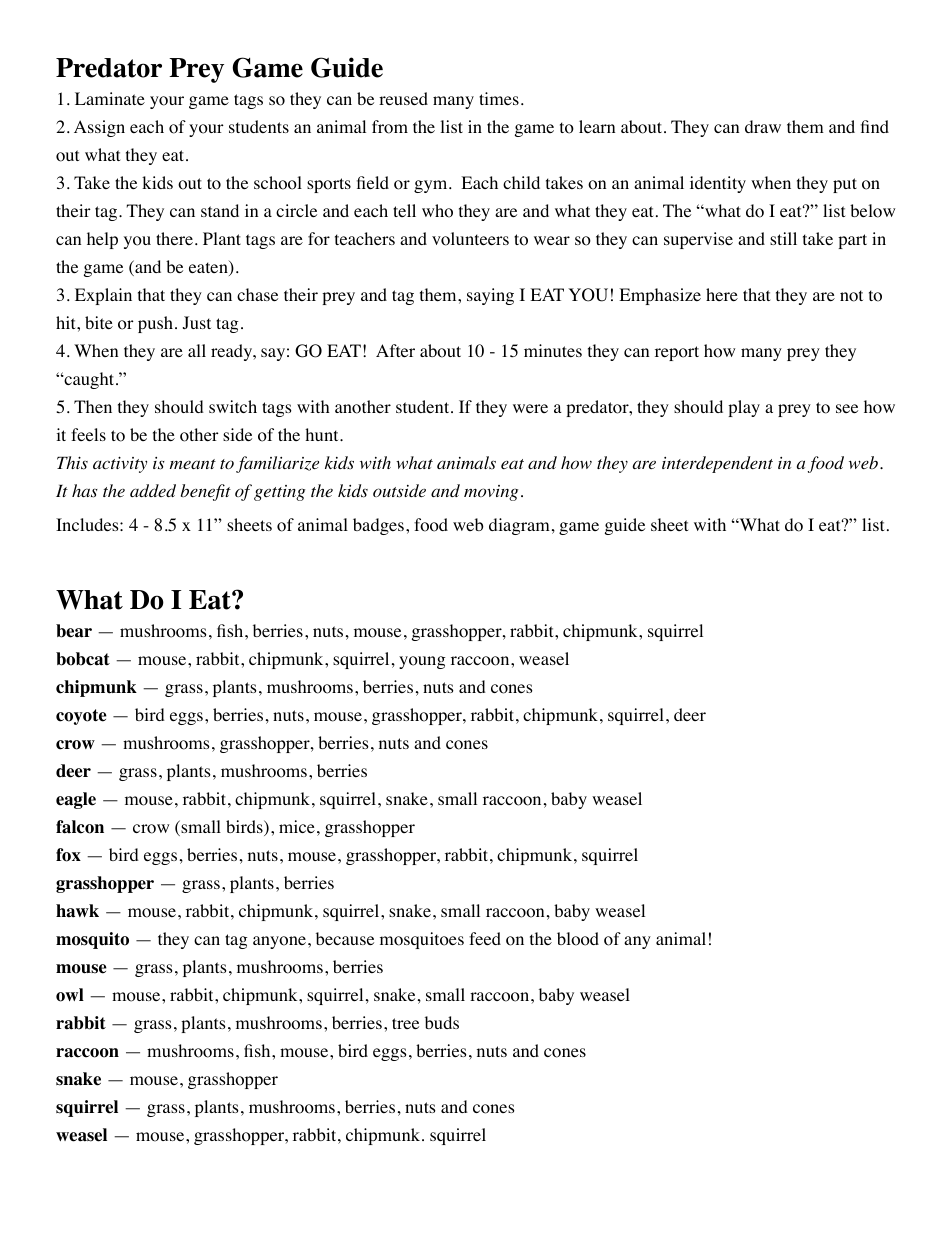  Describe the element at coordinates (491, 493) in the page. I see `moving` at that location.
